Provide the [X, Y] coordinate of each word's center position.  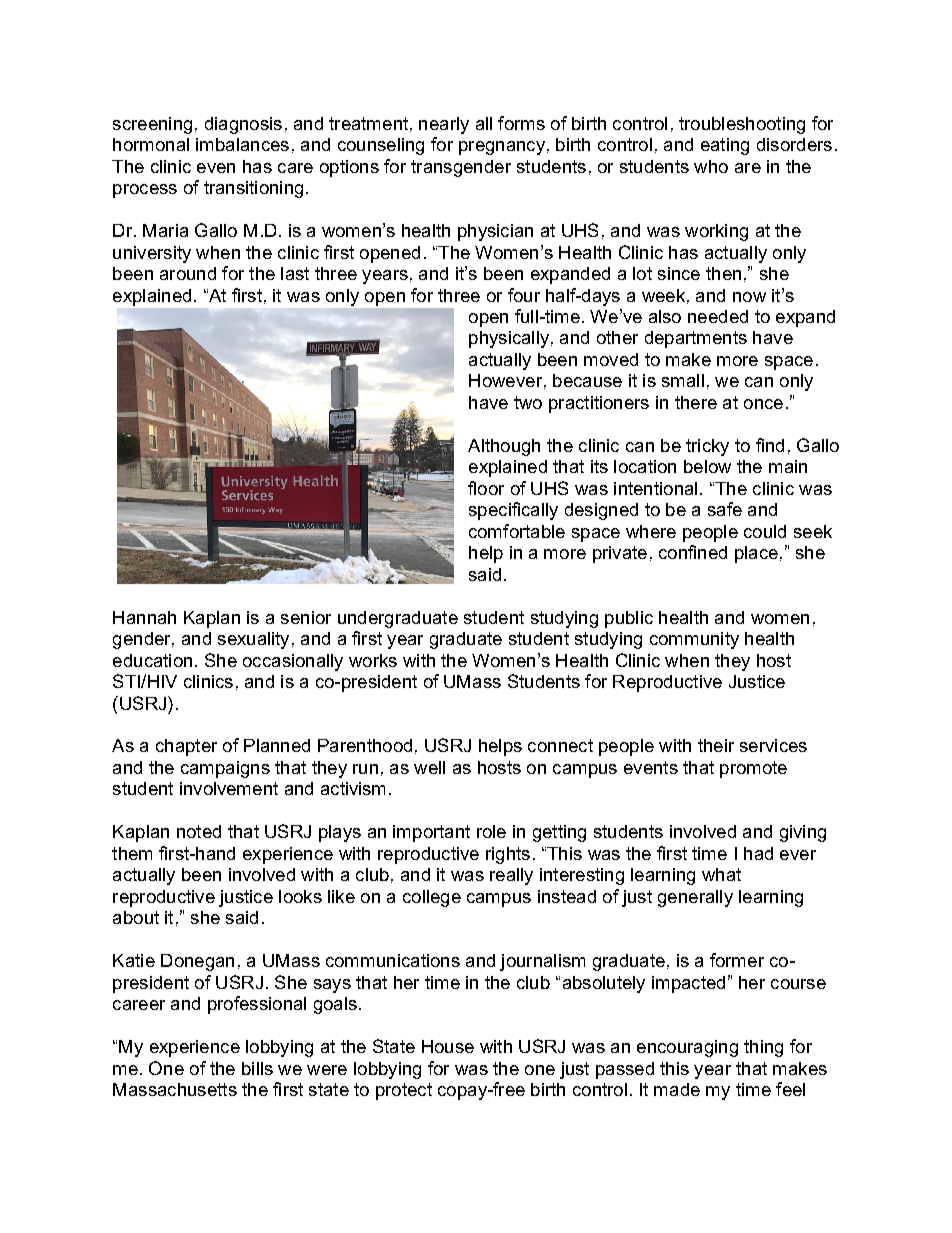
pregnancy [502, 148]
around [188, 273]
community [694, 640]
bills [257, 1068]
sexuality [253, 640]
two [528, 402]
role [491, 831]
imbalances [242, 144]
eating [725, 146]
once [763, 404]
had [758, 853]
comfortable [517, 531]
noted [199, 831]
